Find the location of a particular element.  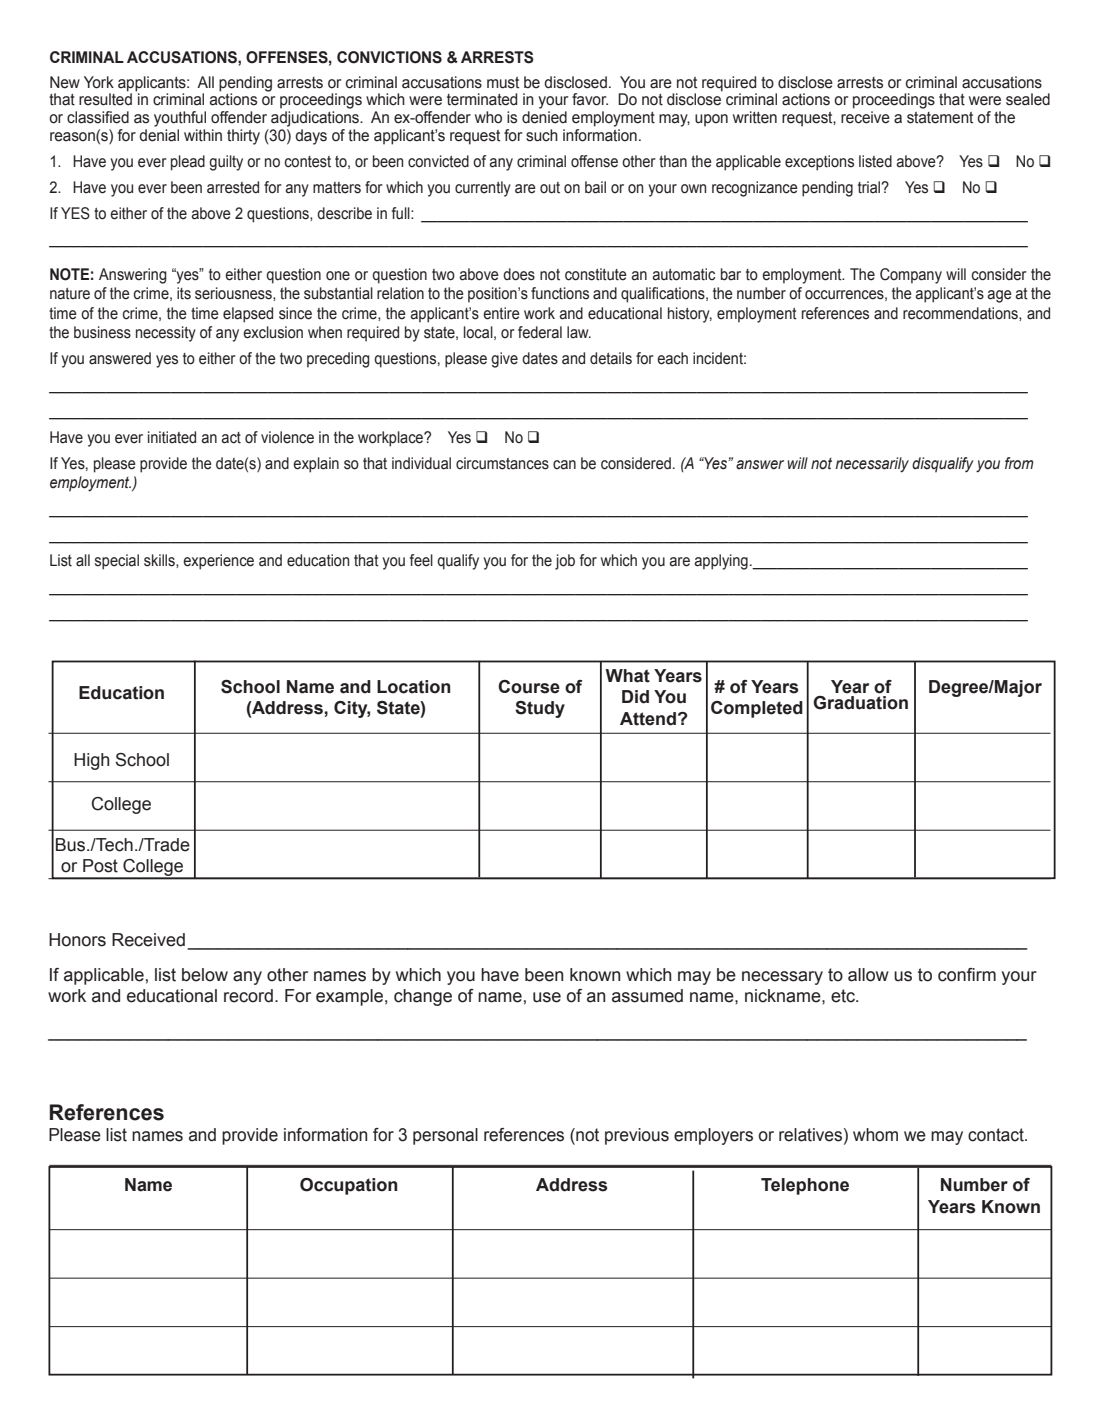

sealed is located at coordinates (1028, 99).
